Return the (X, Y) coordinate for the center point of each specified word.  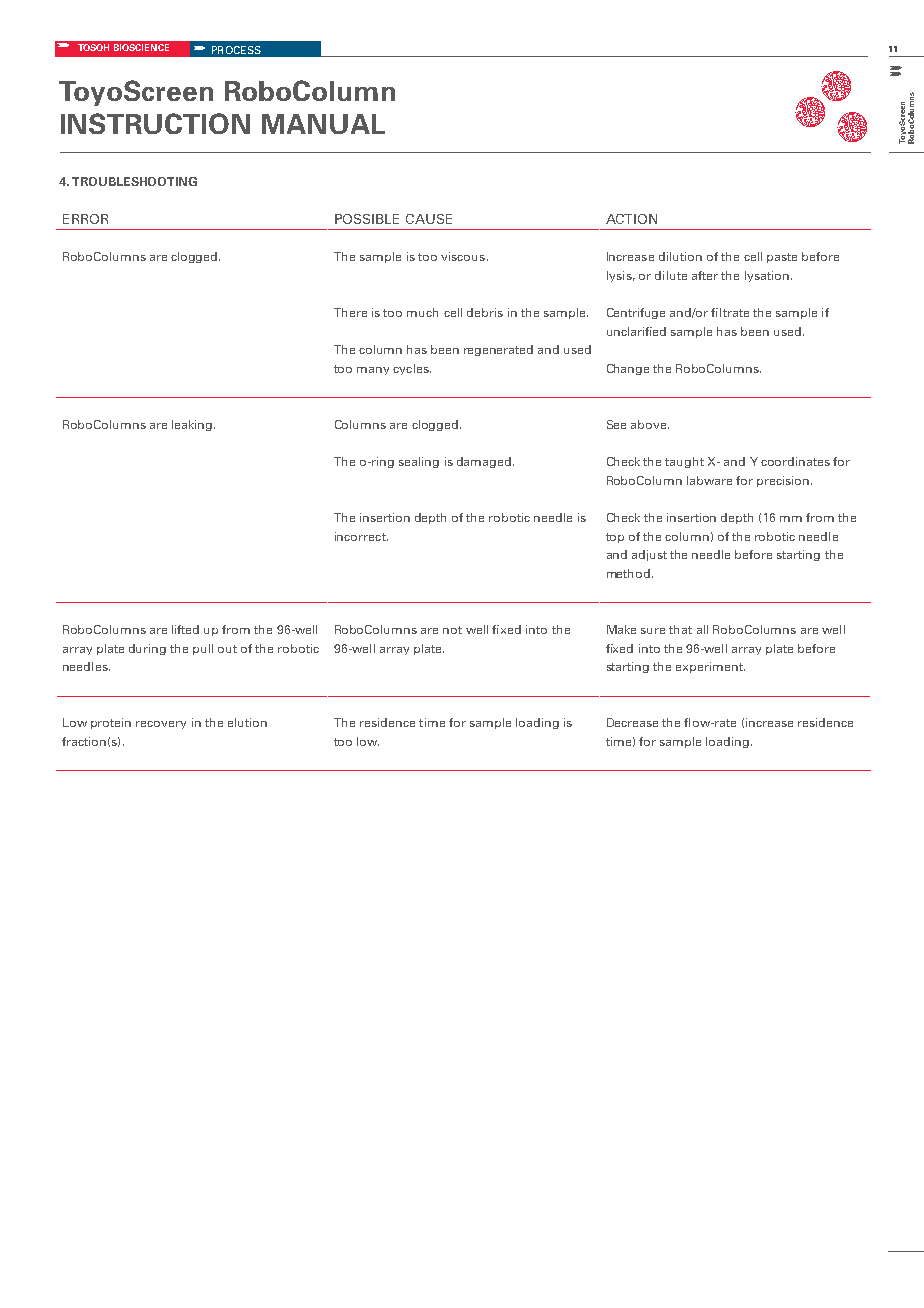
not (452, 630)
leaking (193, 425)
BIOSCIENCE (141, 47)
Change (628, 369)
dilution (680, 256)
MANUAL (323, 124)
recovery (161, 725)
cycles (412, 369)
